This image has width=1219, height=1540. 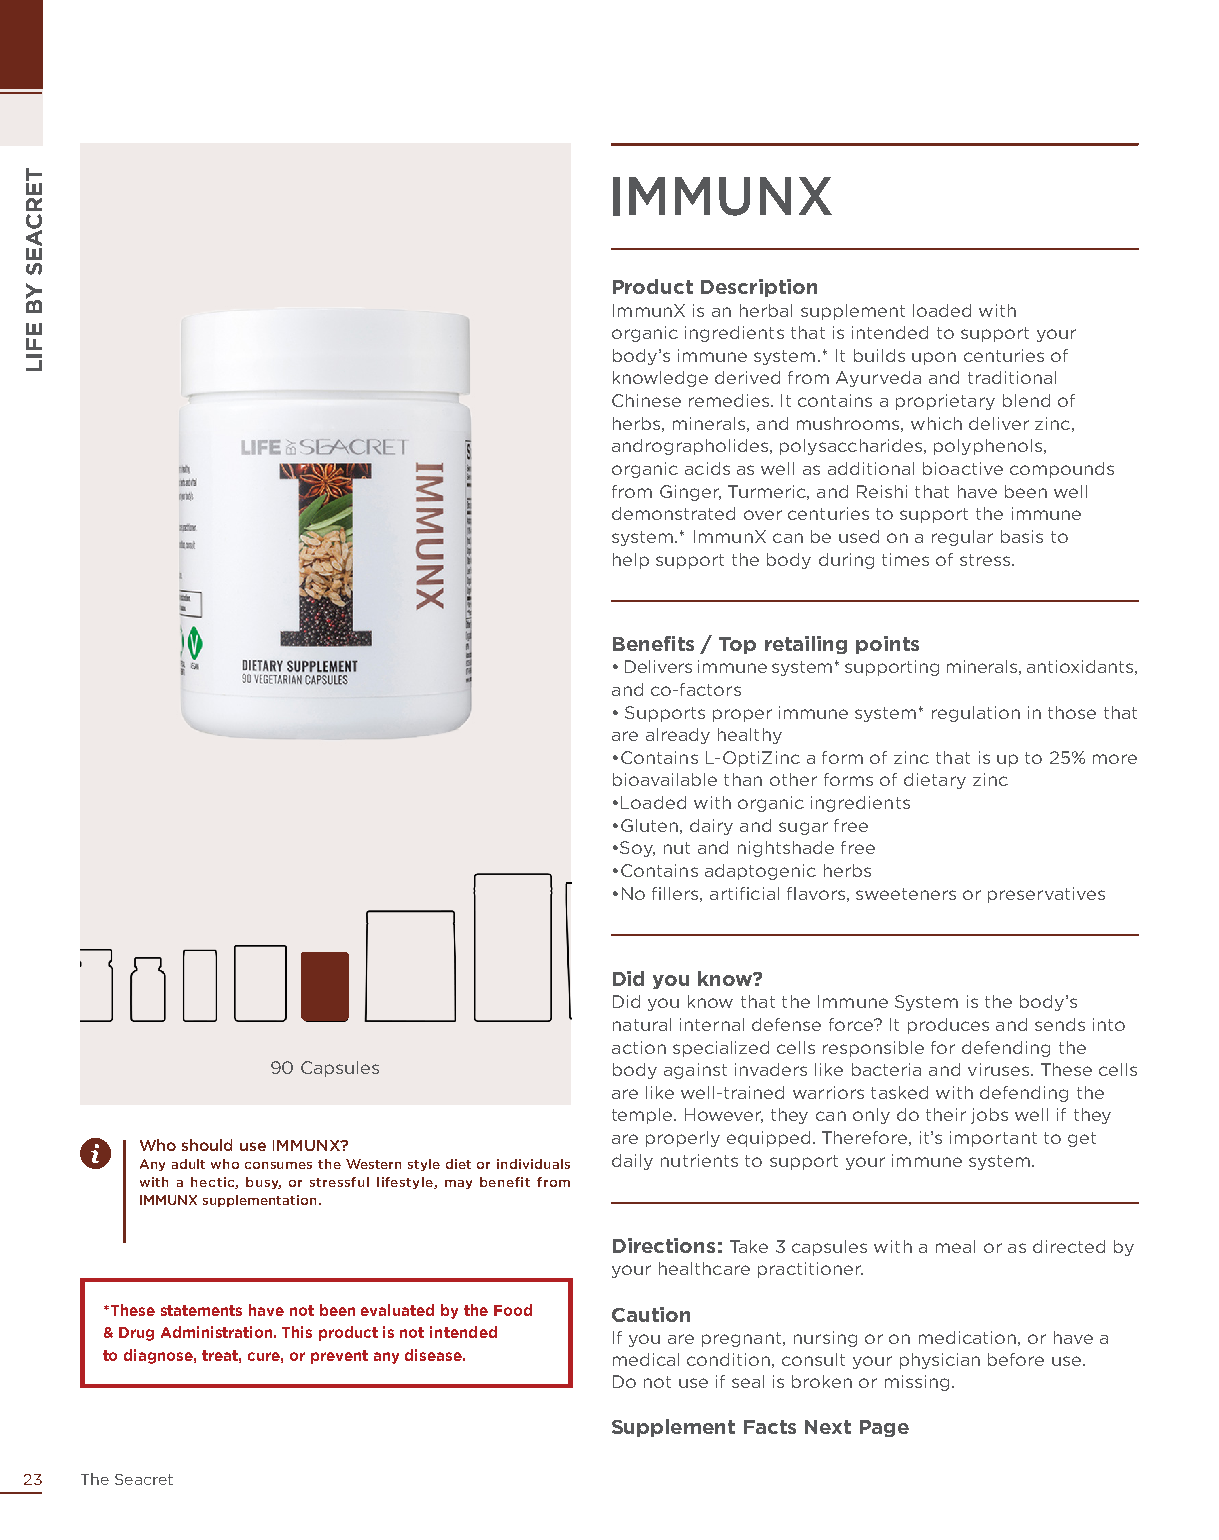 I want to click on help, so click(x=631, y=561).
